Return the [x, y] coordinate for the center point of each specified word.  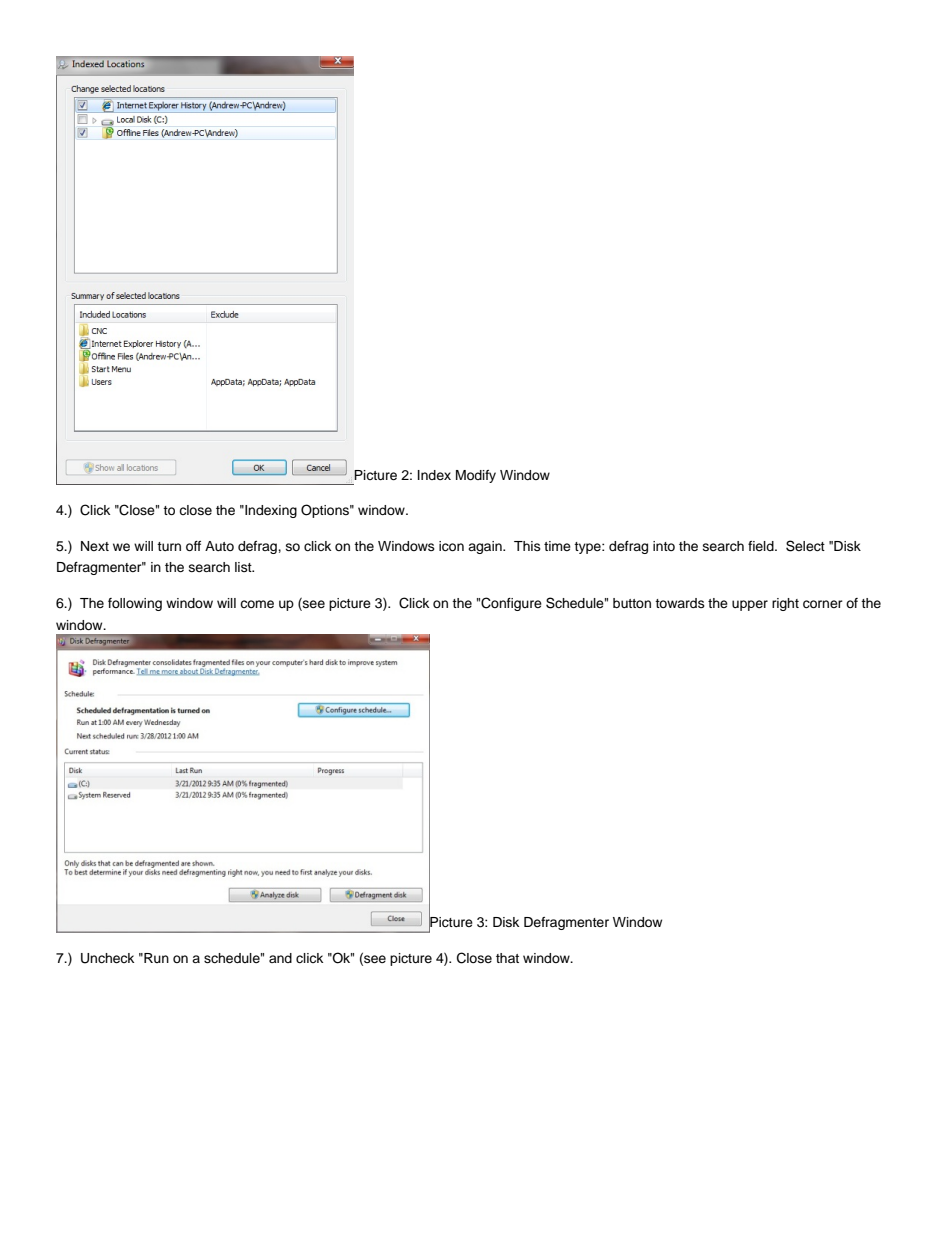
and [280, 958]
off [193, 546]
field [762, 546]
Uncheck [107, 958]
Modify [476, 476]
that [507, 958]
